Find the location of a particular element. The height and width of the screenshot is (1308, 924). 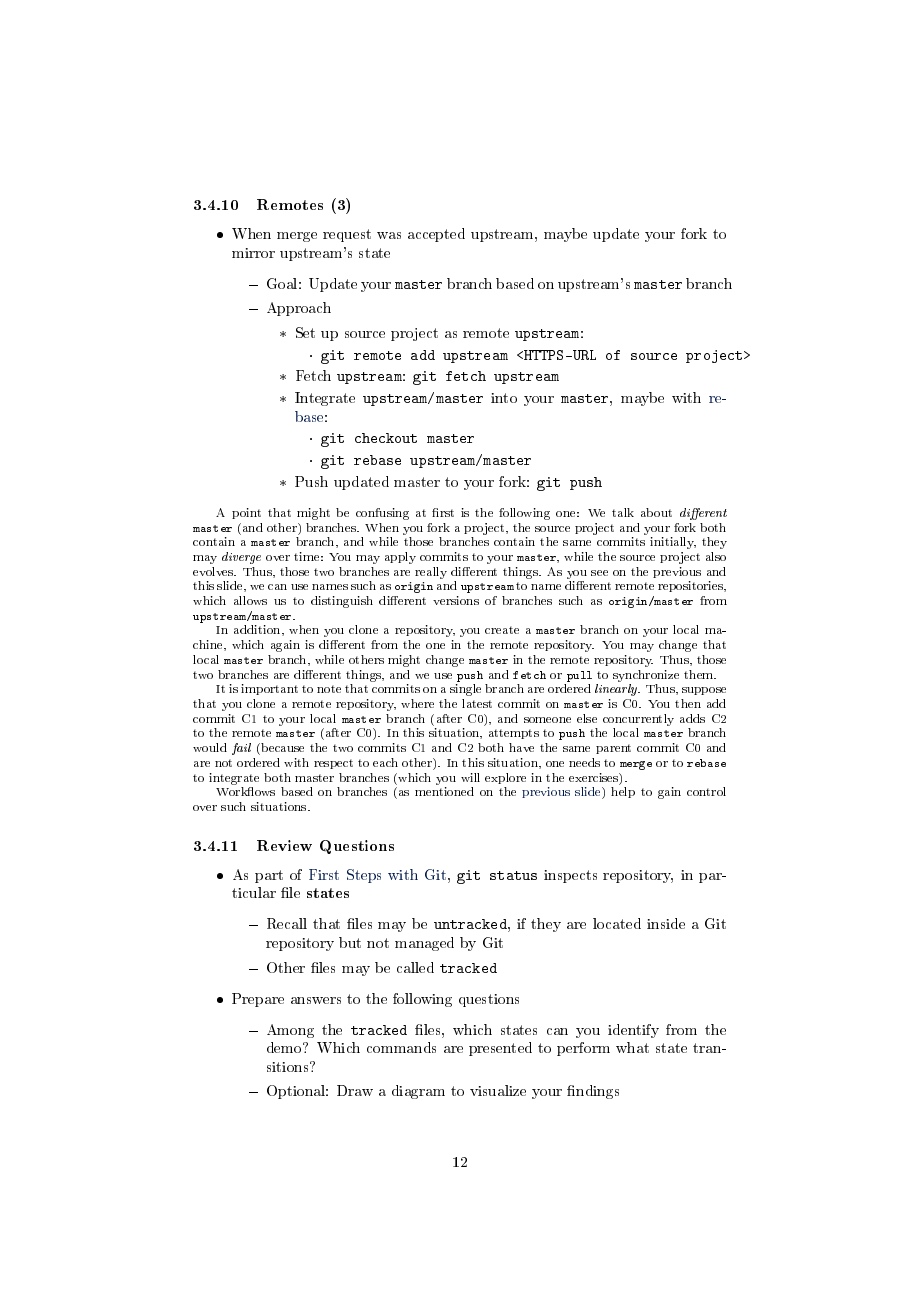

Approach is located at coordinates (299, 309).
